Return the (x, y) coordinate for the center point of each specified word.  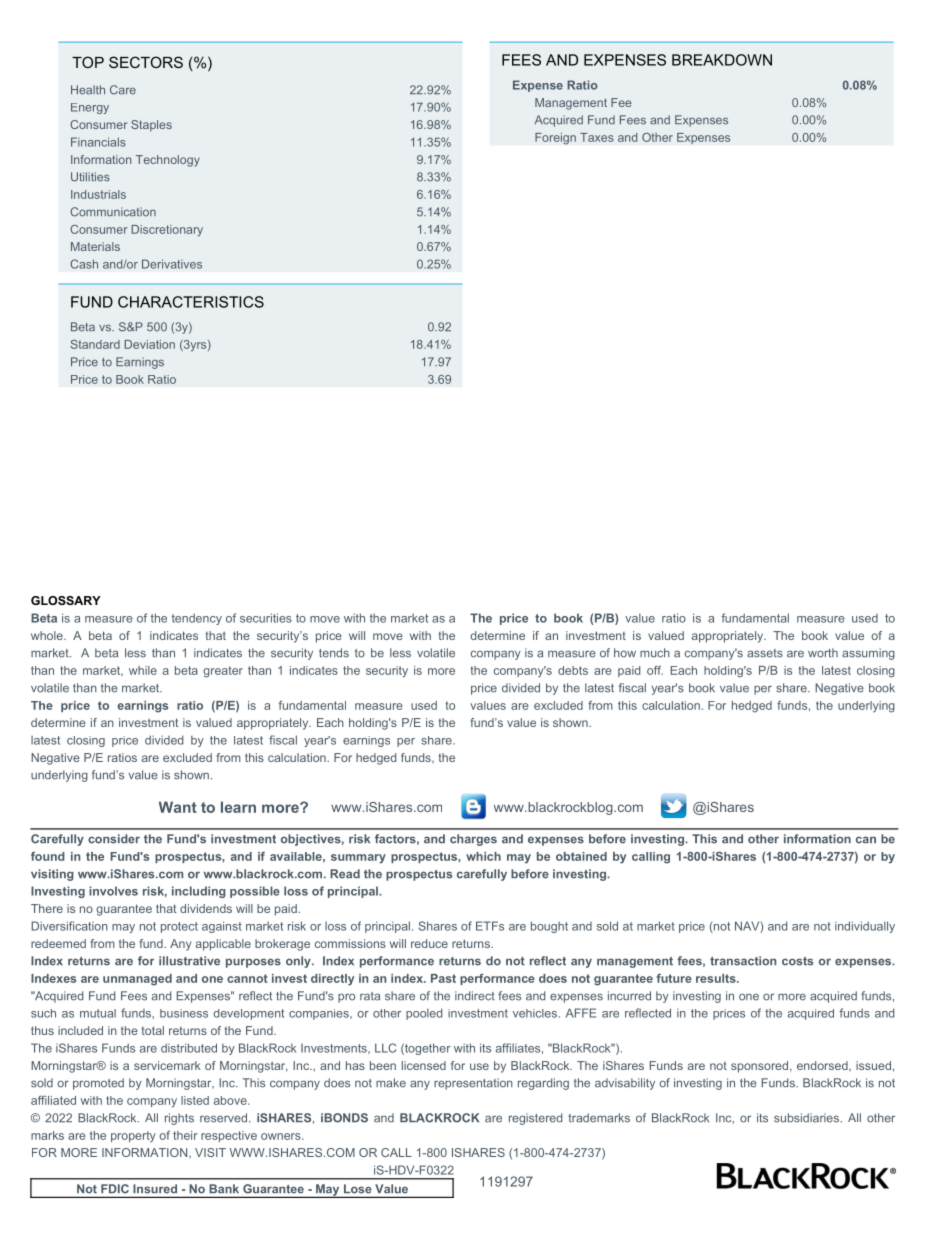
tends (334, 653)
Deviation (150, 344)
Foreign (555, 139)
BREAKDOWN (722, 60)
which (483, 856)
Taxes (597, 137)
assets (765, 653)
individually (865, 927)
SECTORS (146, 62)
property (133, 1136)
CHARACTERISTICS (191, 302)
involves (113, 891)
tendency (197, 619)
